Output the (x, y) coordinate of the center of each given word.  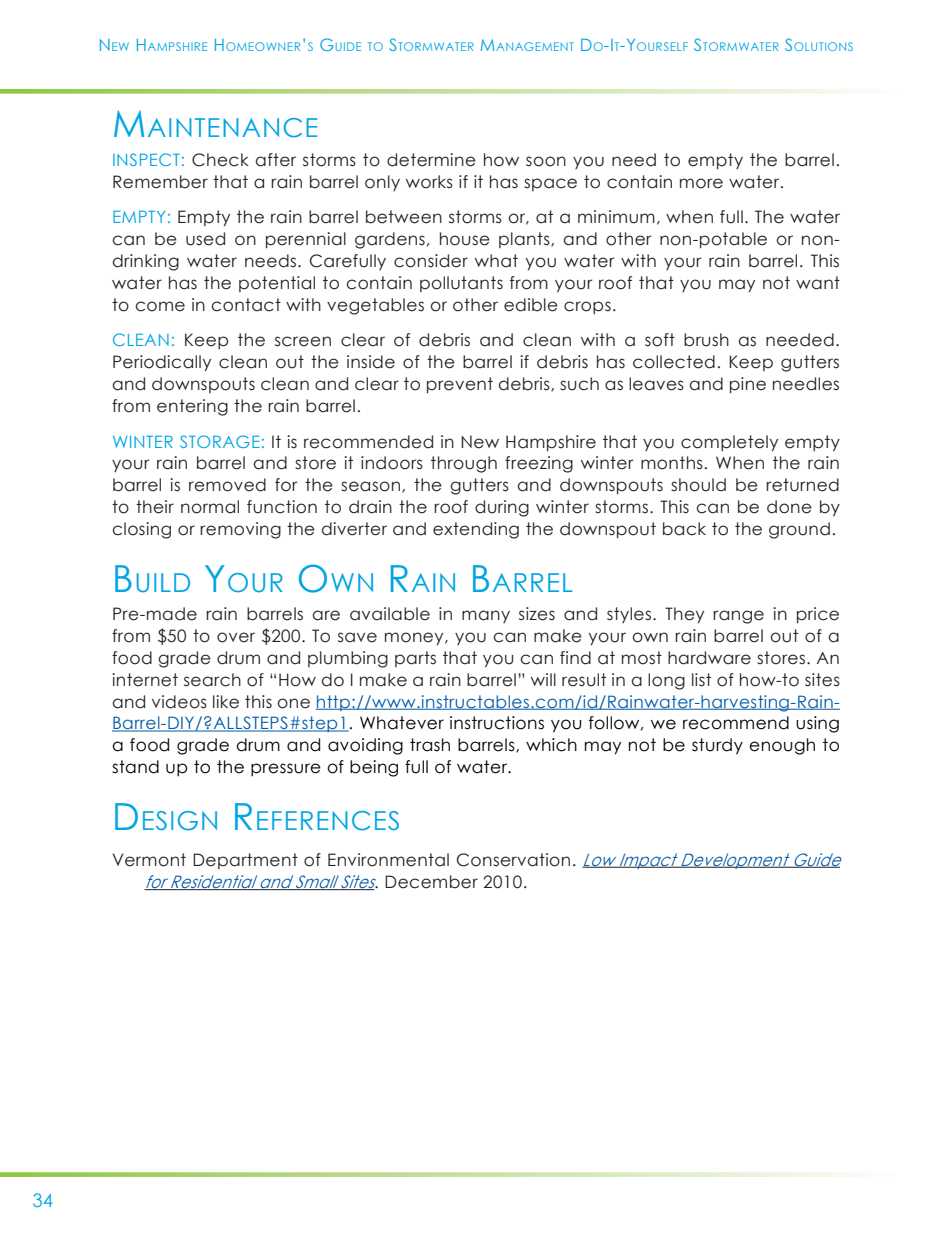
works (429, 182)
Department (245, 861)
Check (220, 160)
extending (476, 530)
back (684, 529)
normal (210, 507)
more (701, 183)
